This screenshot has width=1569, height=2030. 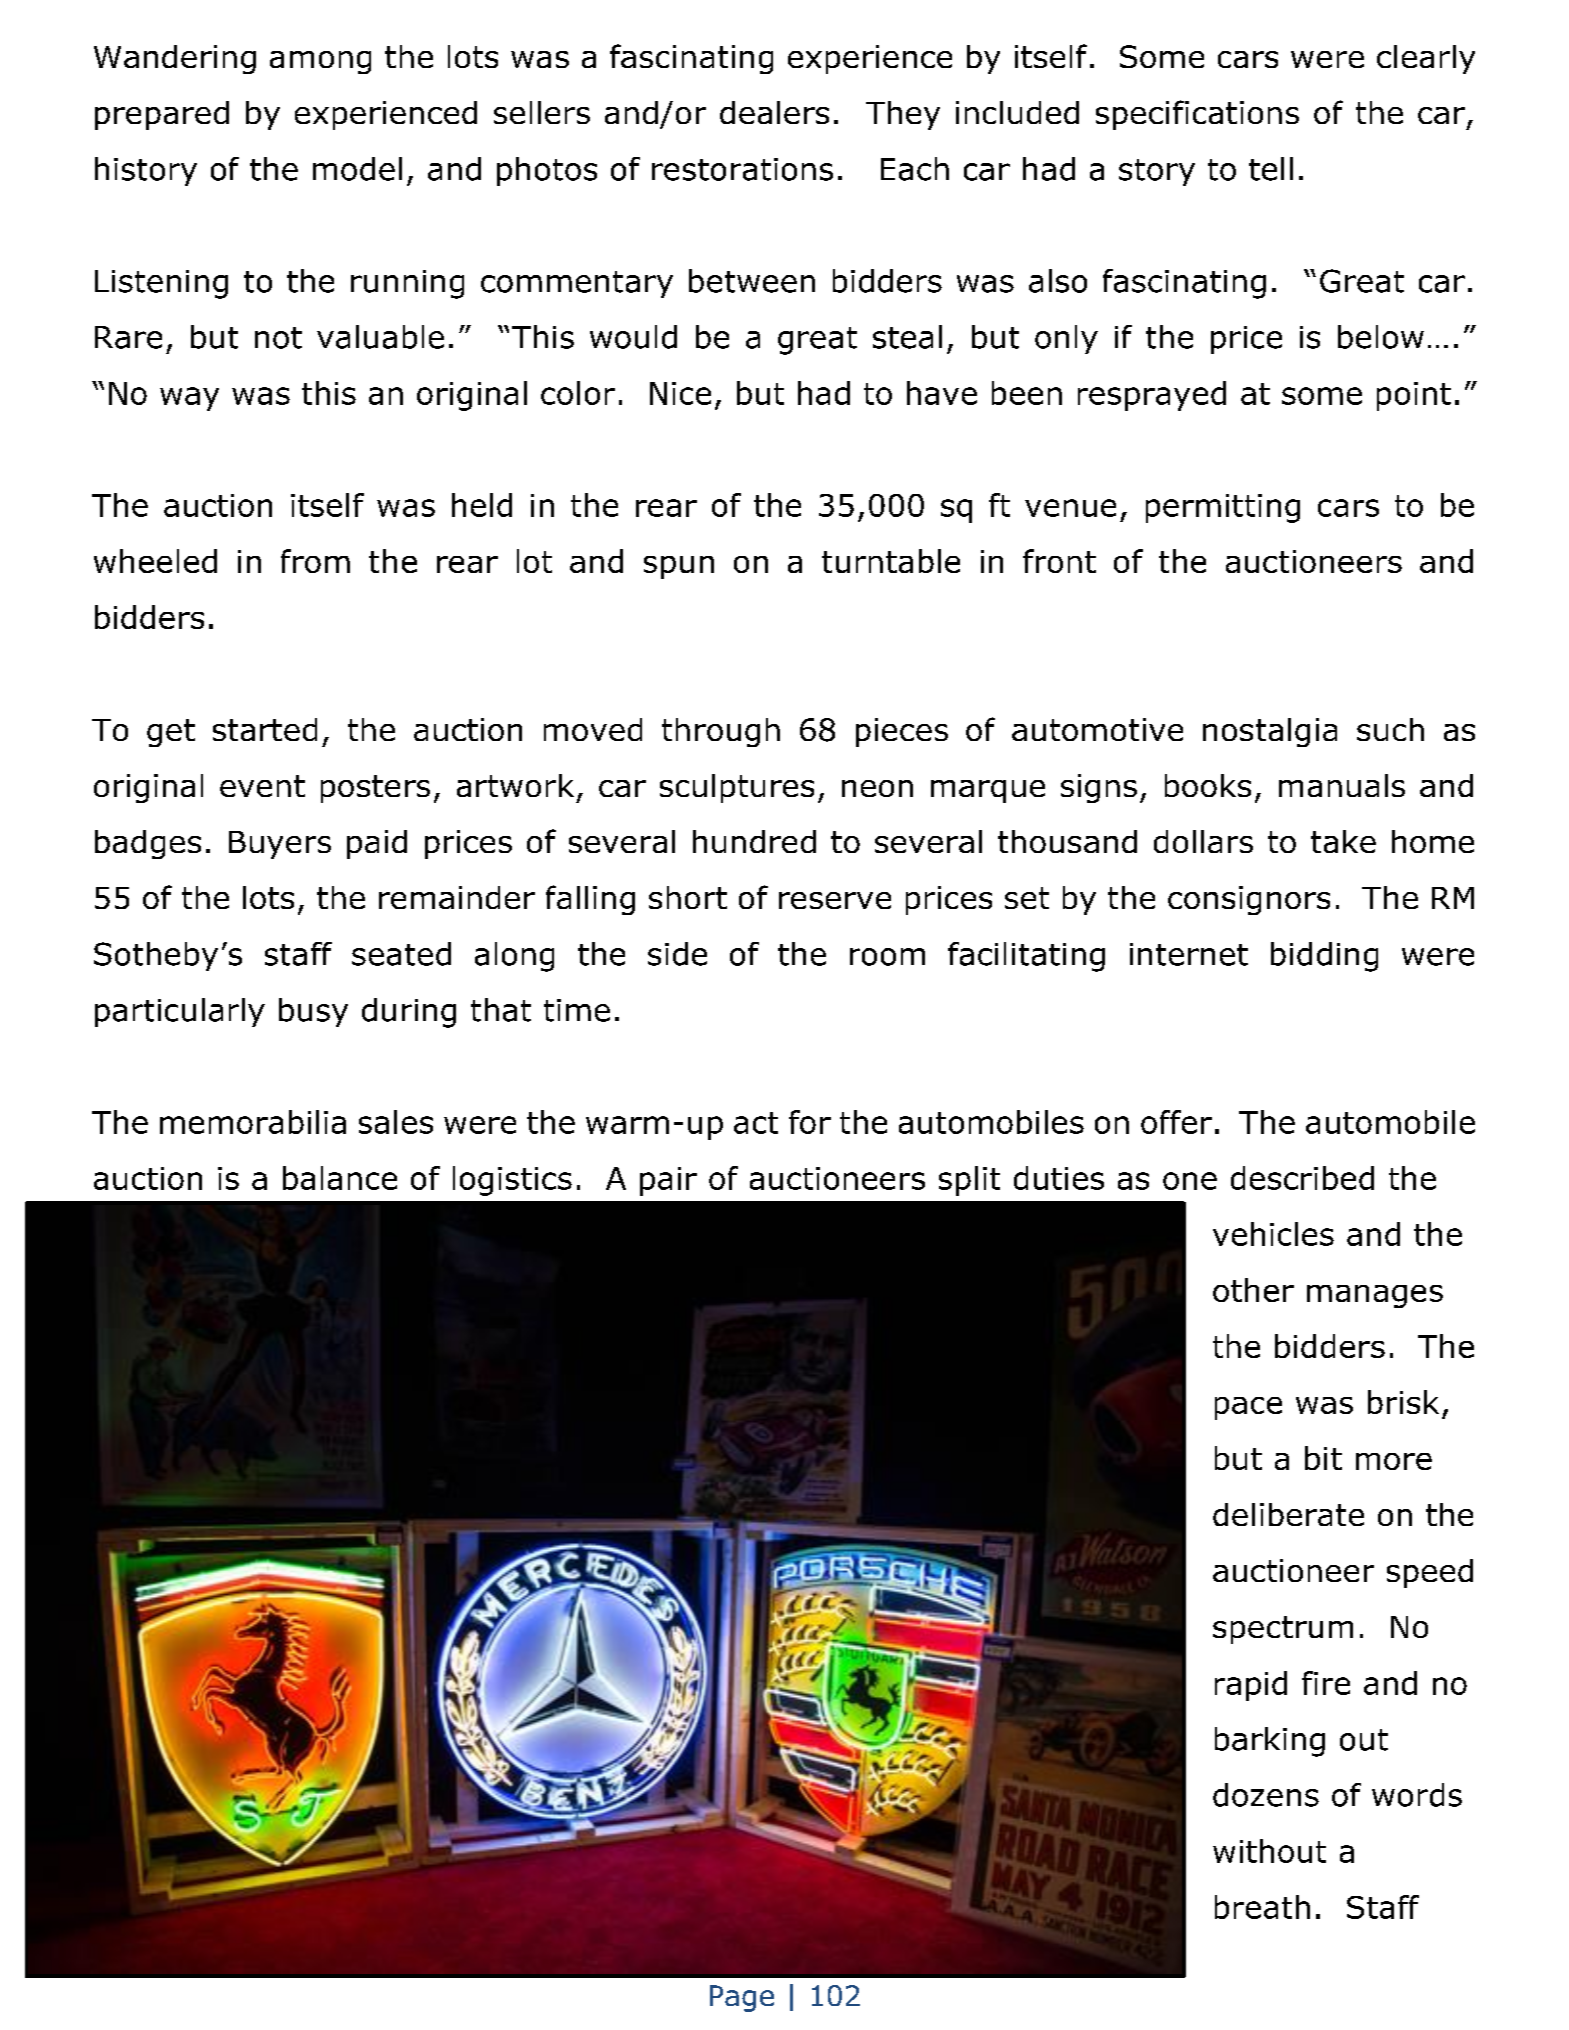 I want to click on through, so click(x=721, y=732).
